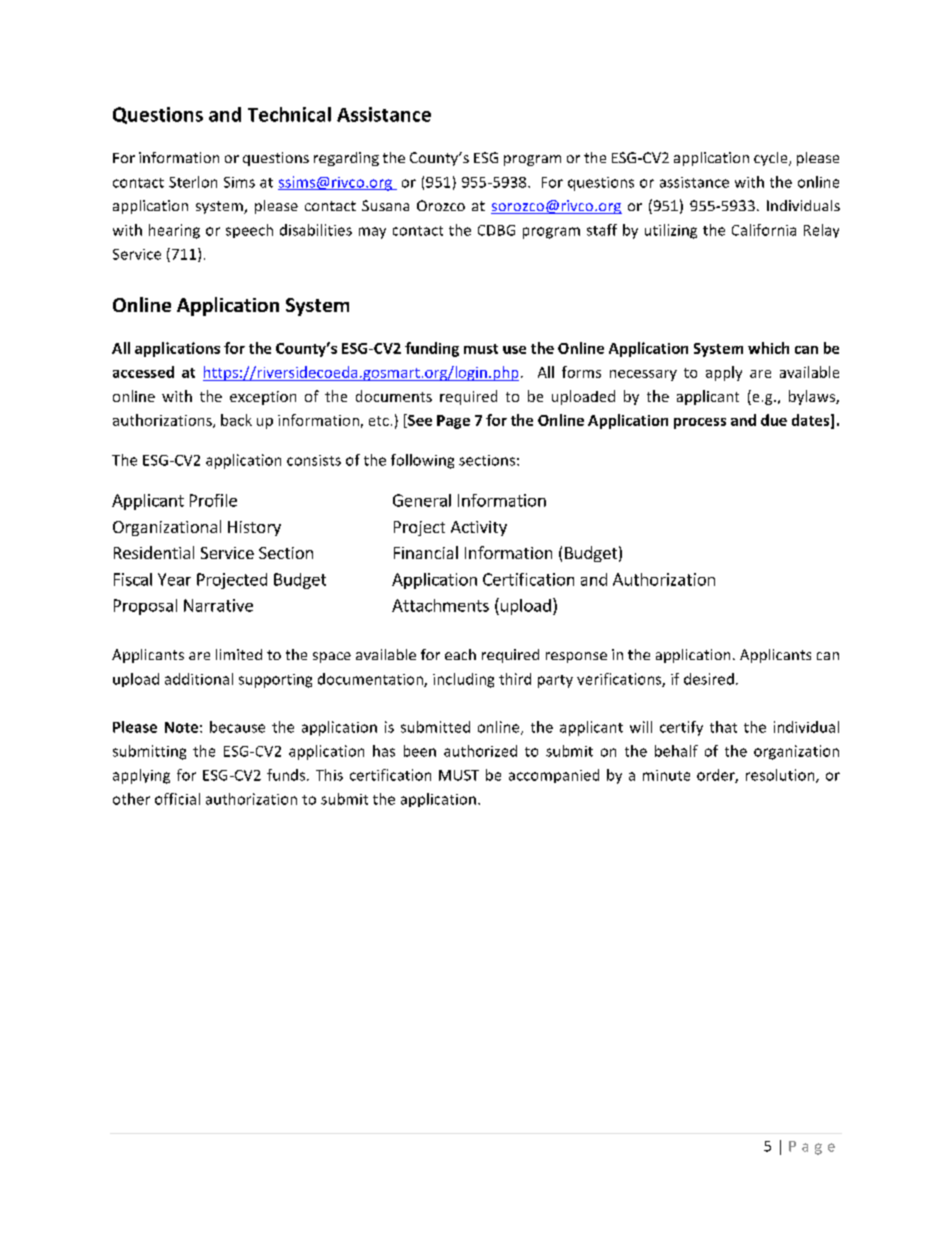  Describe the element at coordinates (496, 230) in the document. I see `CDBG` at that location.
